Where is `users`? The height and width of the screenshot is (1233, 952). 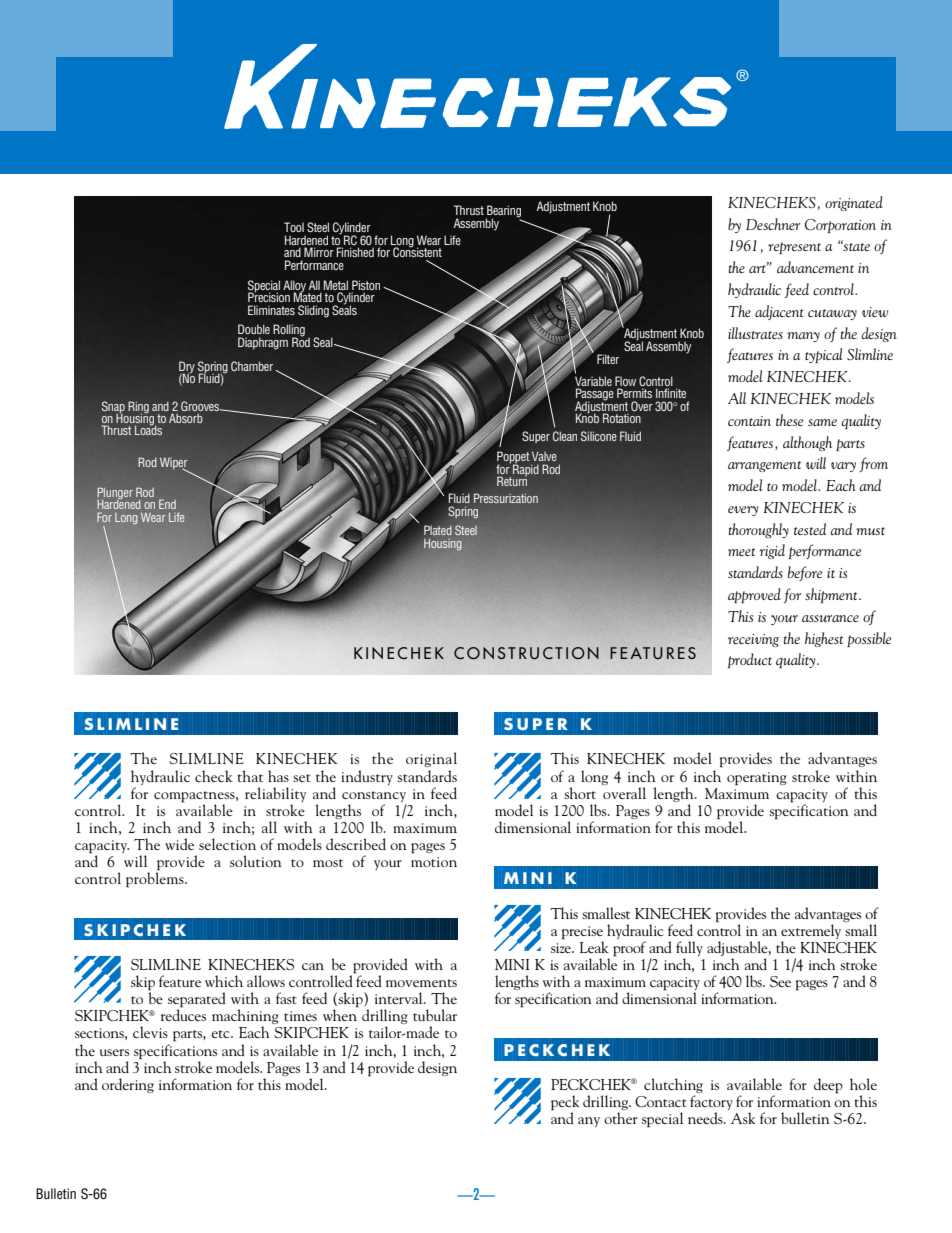 users is located at coordinates (114, 1052).
